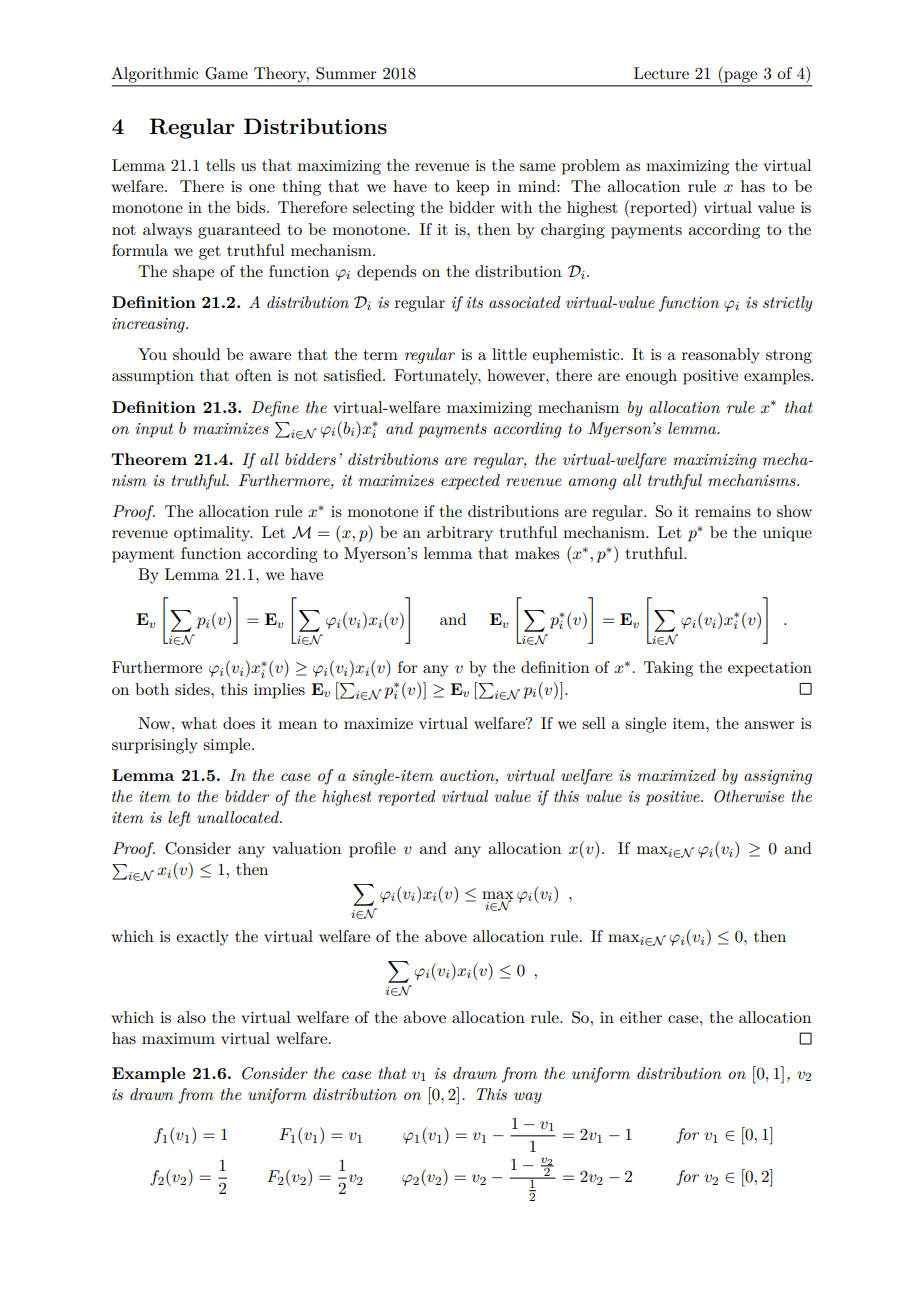  What do you see at coordinates (538, 167) in the page?
I see `same` at bounding box center [538, 167].
